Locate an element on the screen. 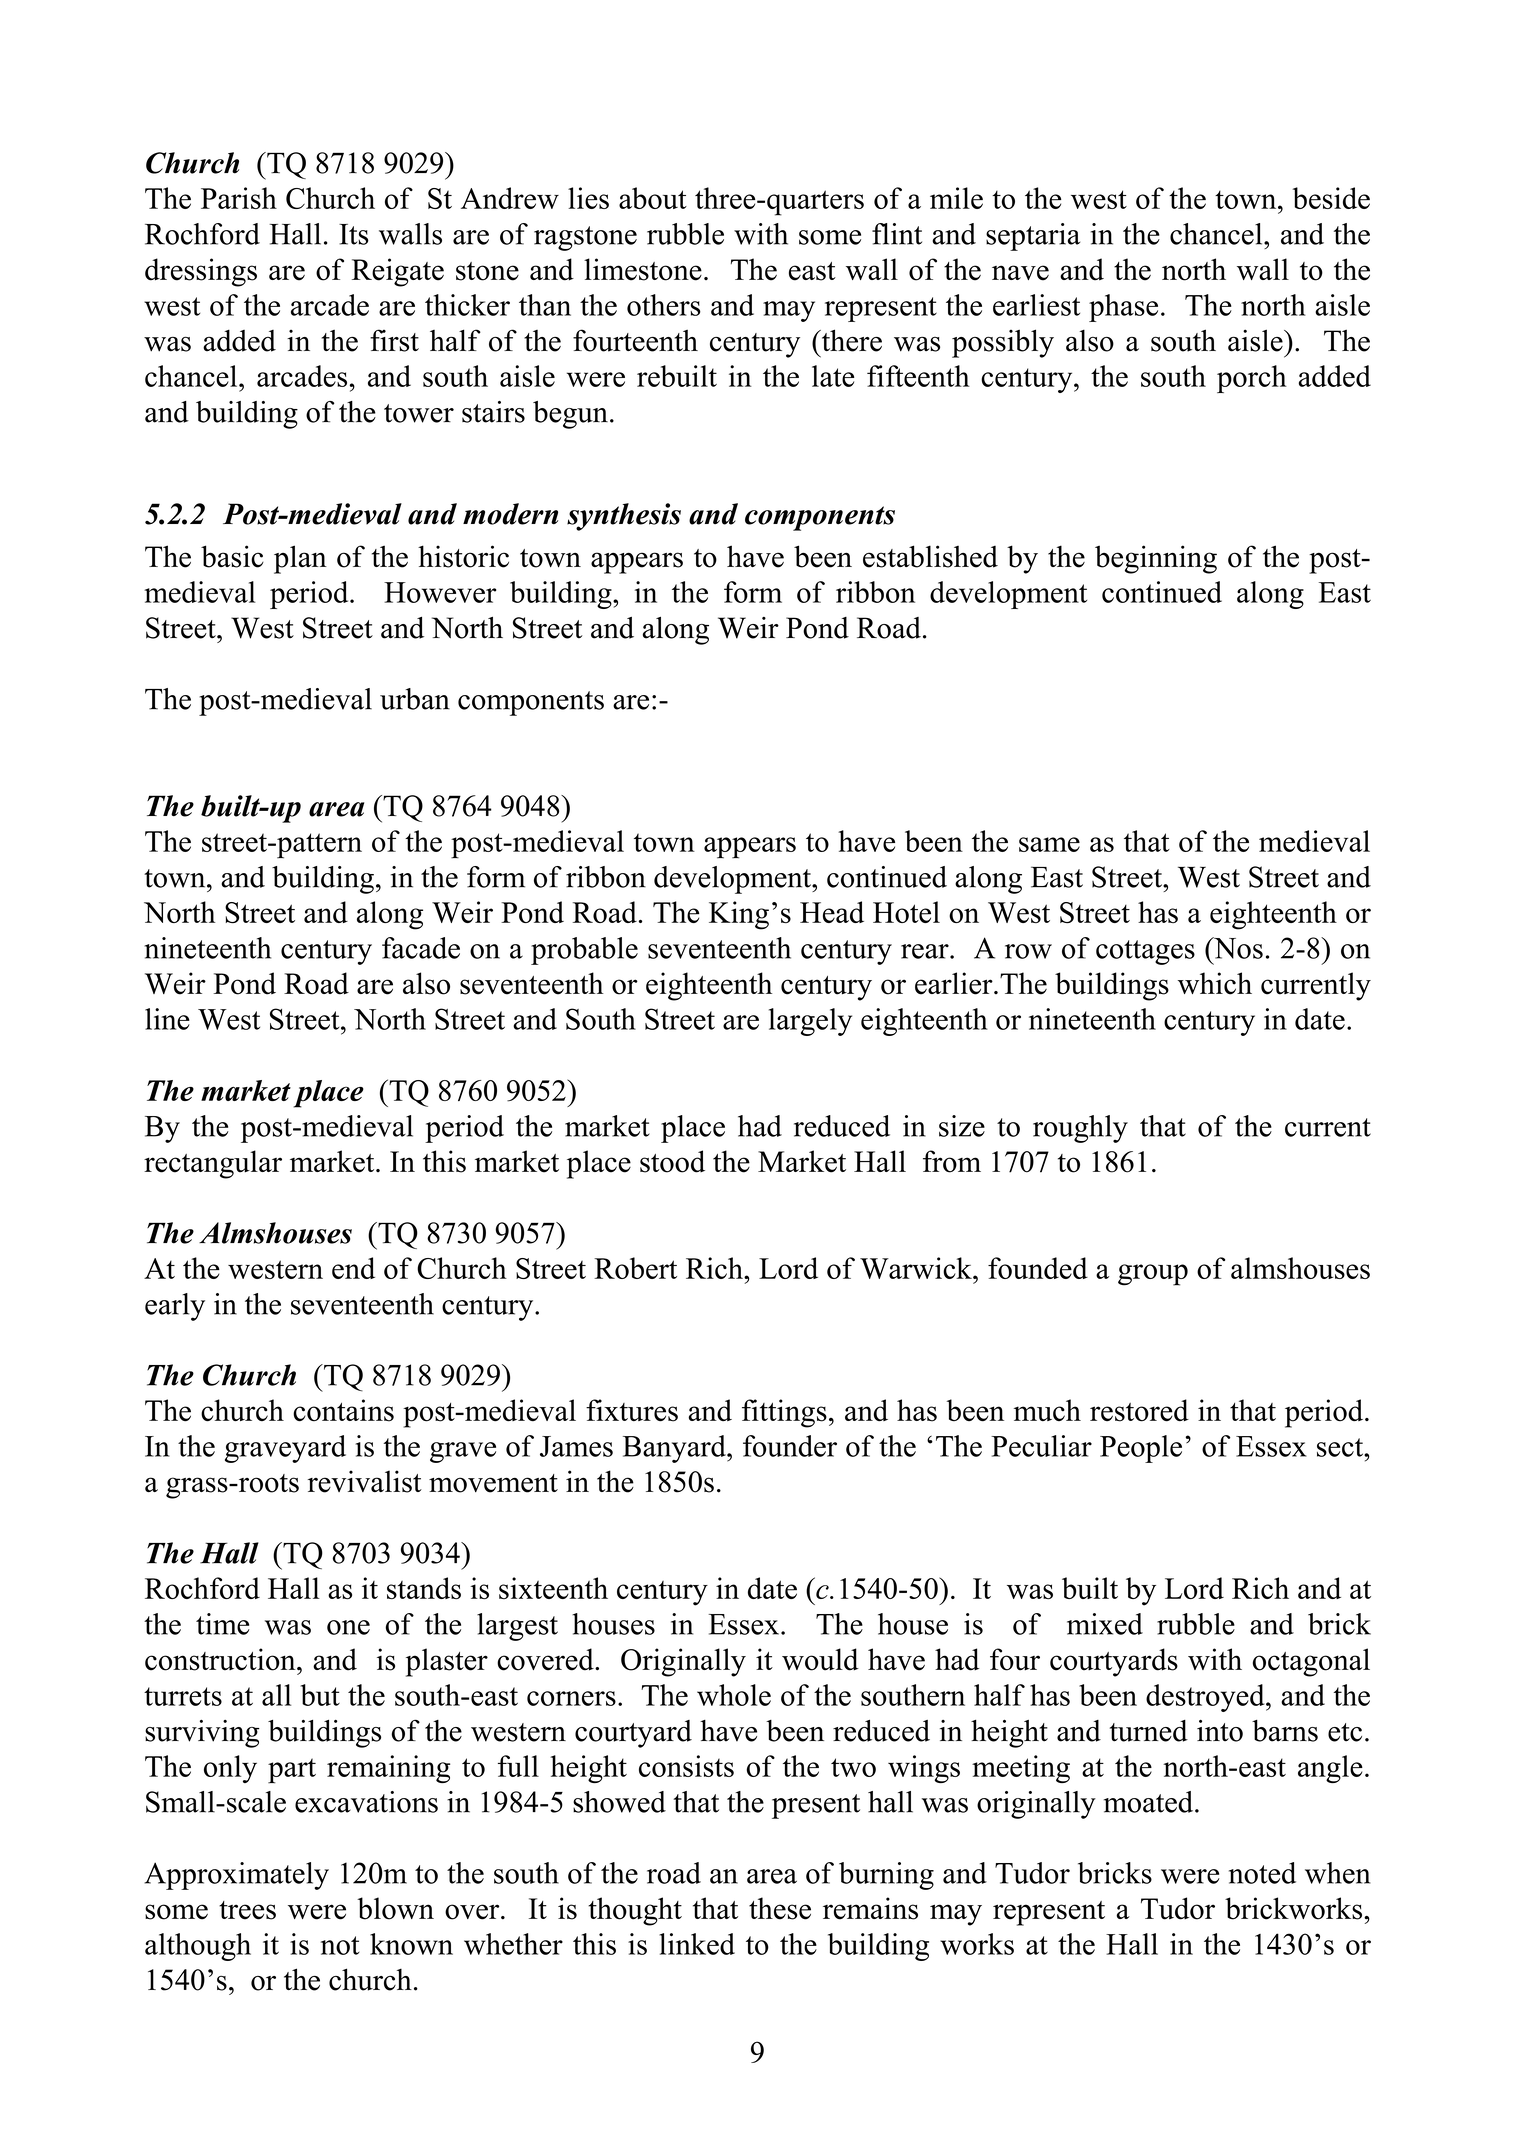 This screenshot has height=2142, width=1514. phase is located at coordinates (1123, 308).
